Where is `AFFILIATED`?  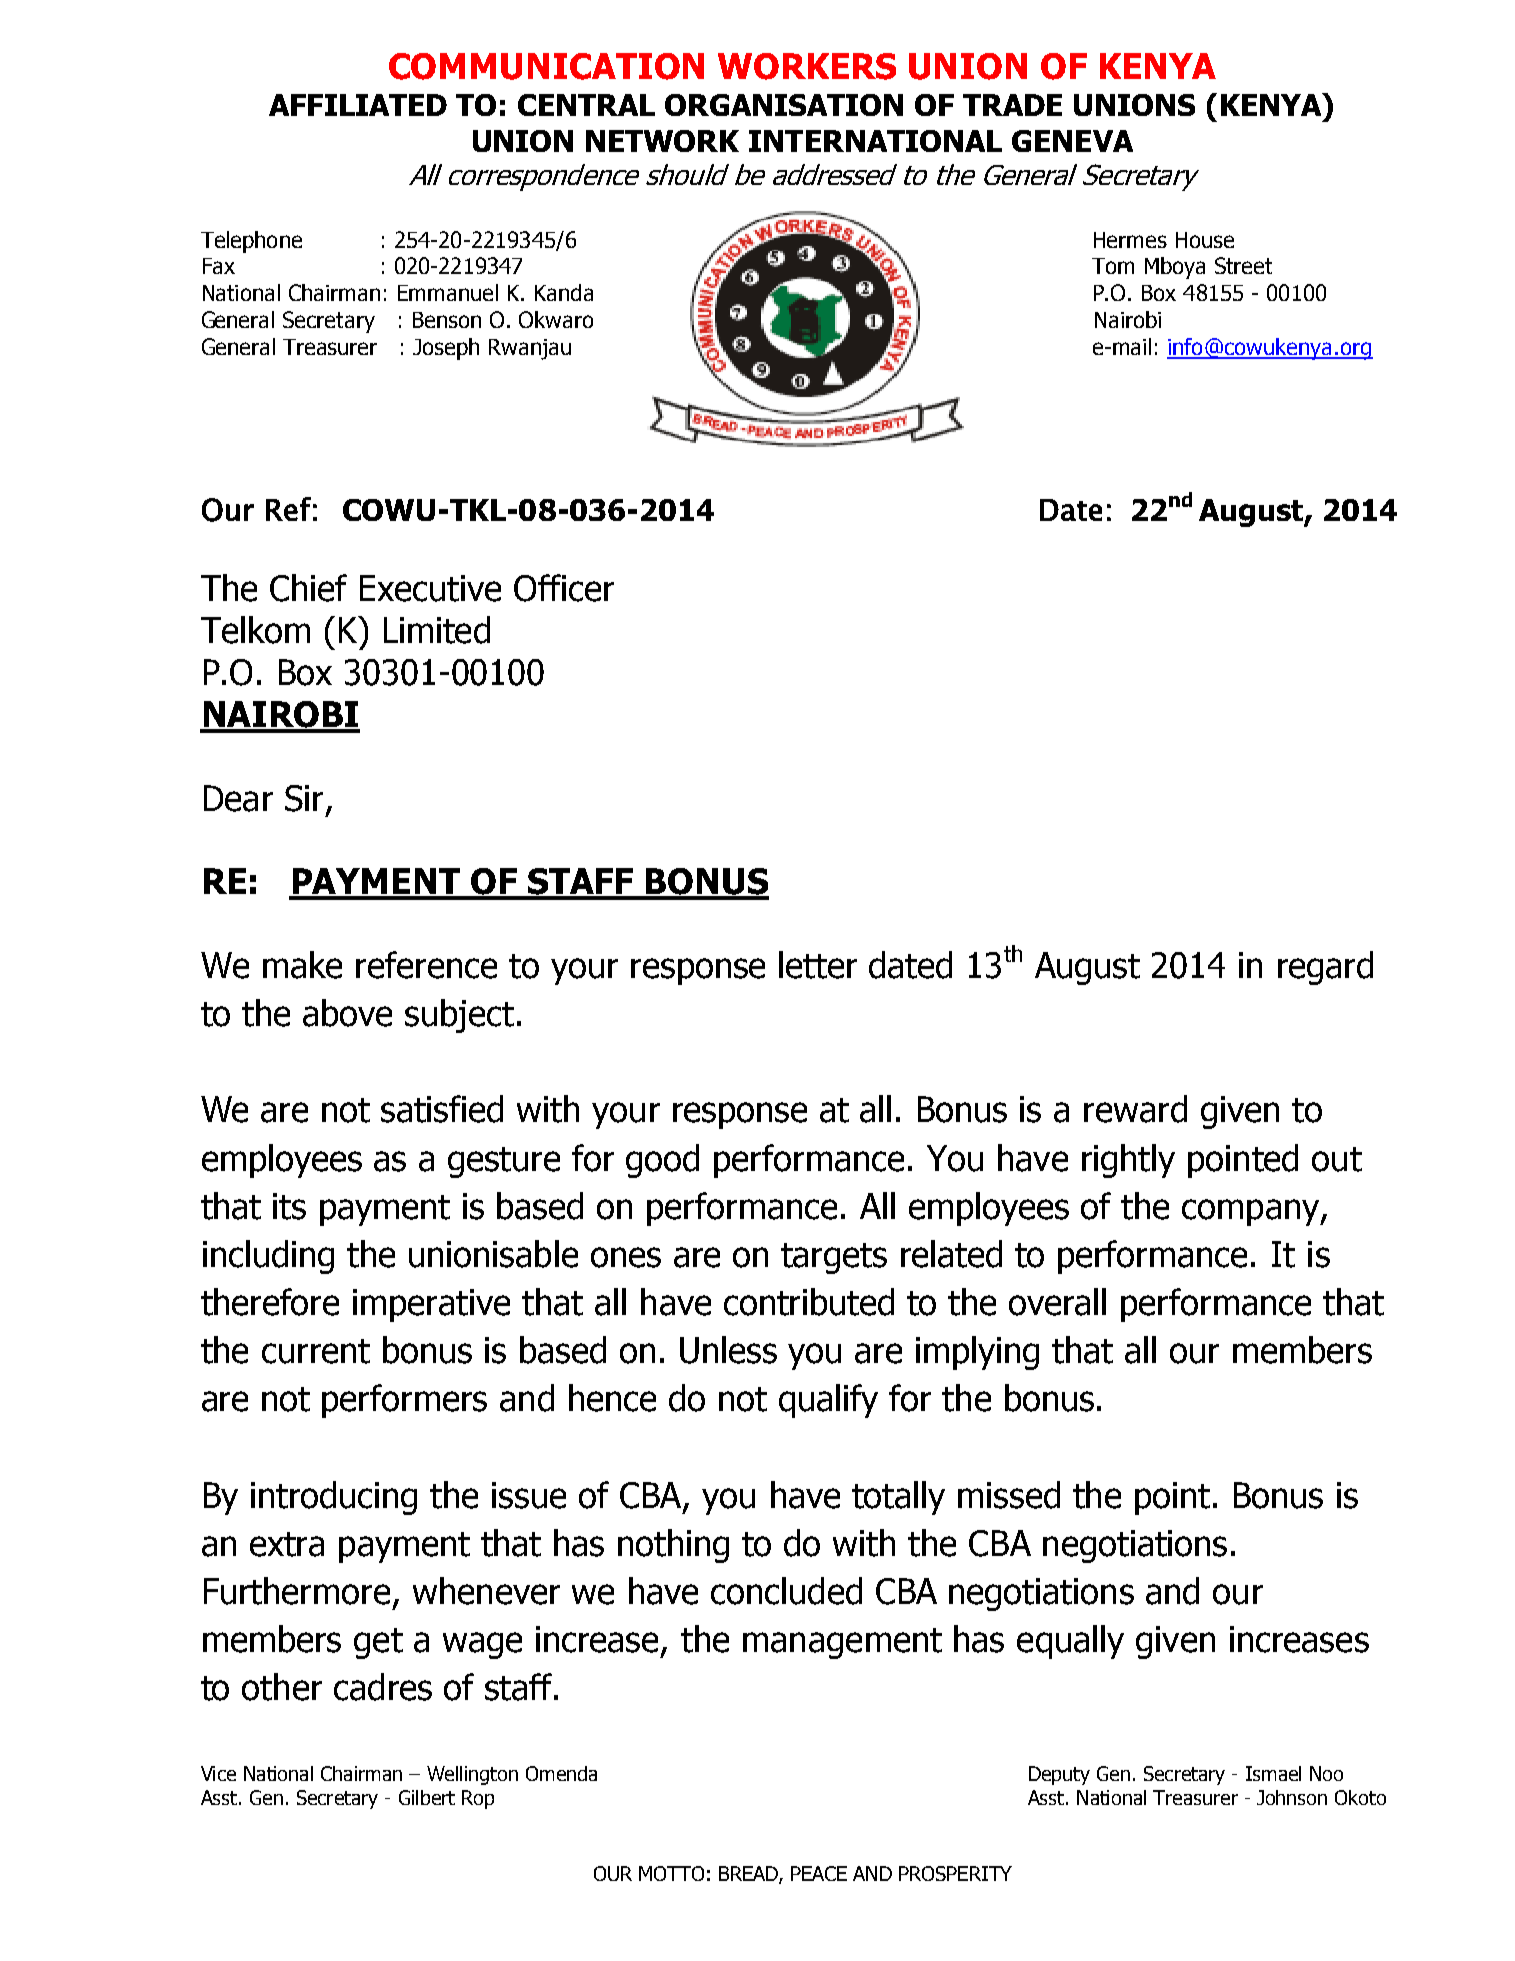
AFFILIATED is located at coordinates (358, 105).
